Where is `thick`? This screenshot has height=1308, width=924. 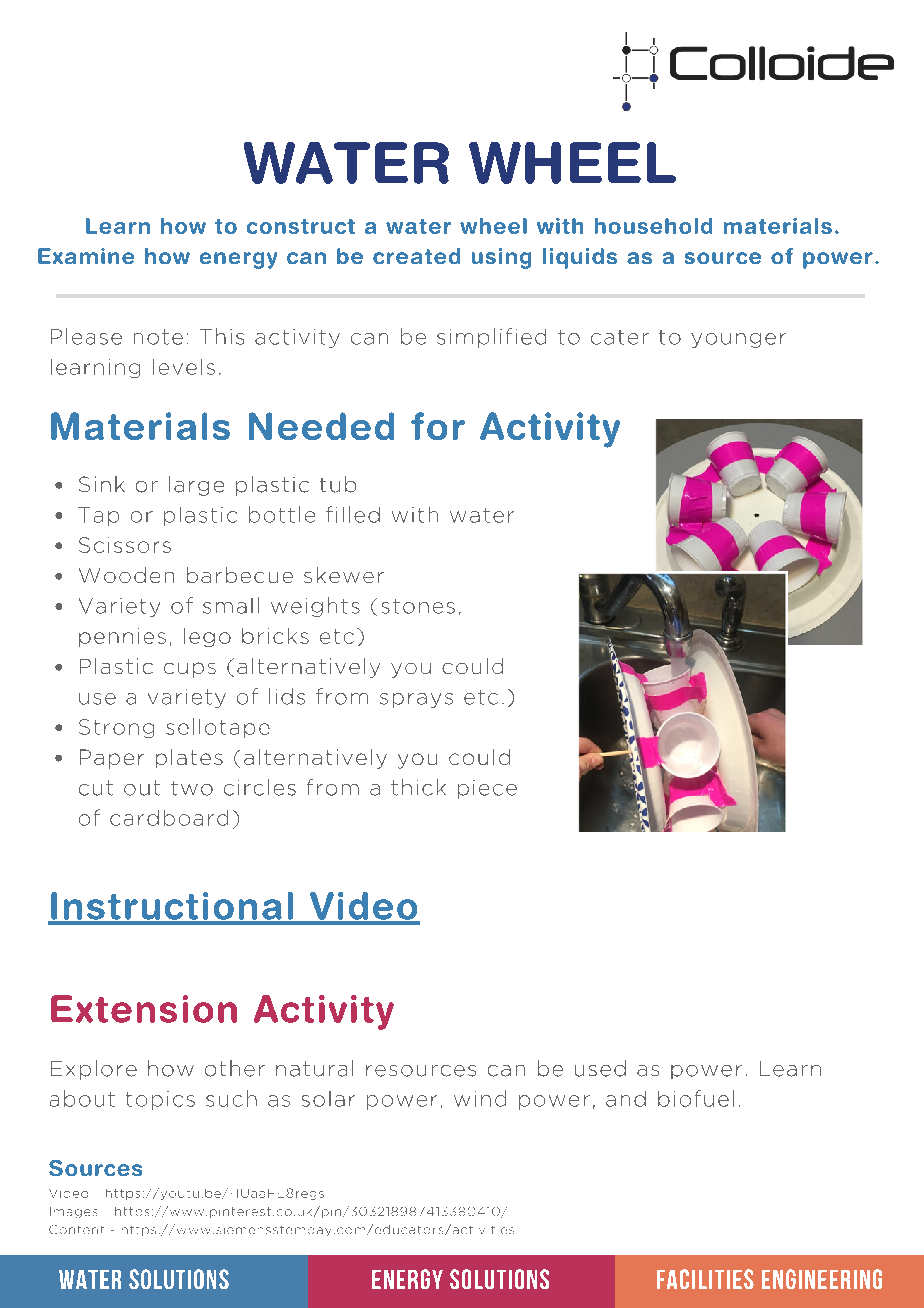 thick is located at coordinates (418, 787).
